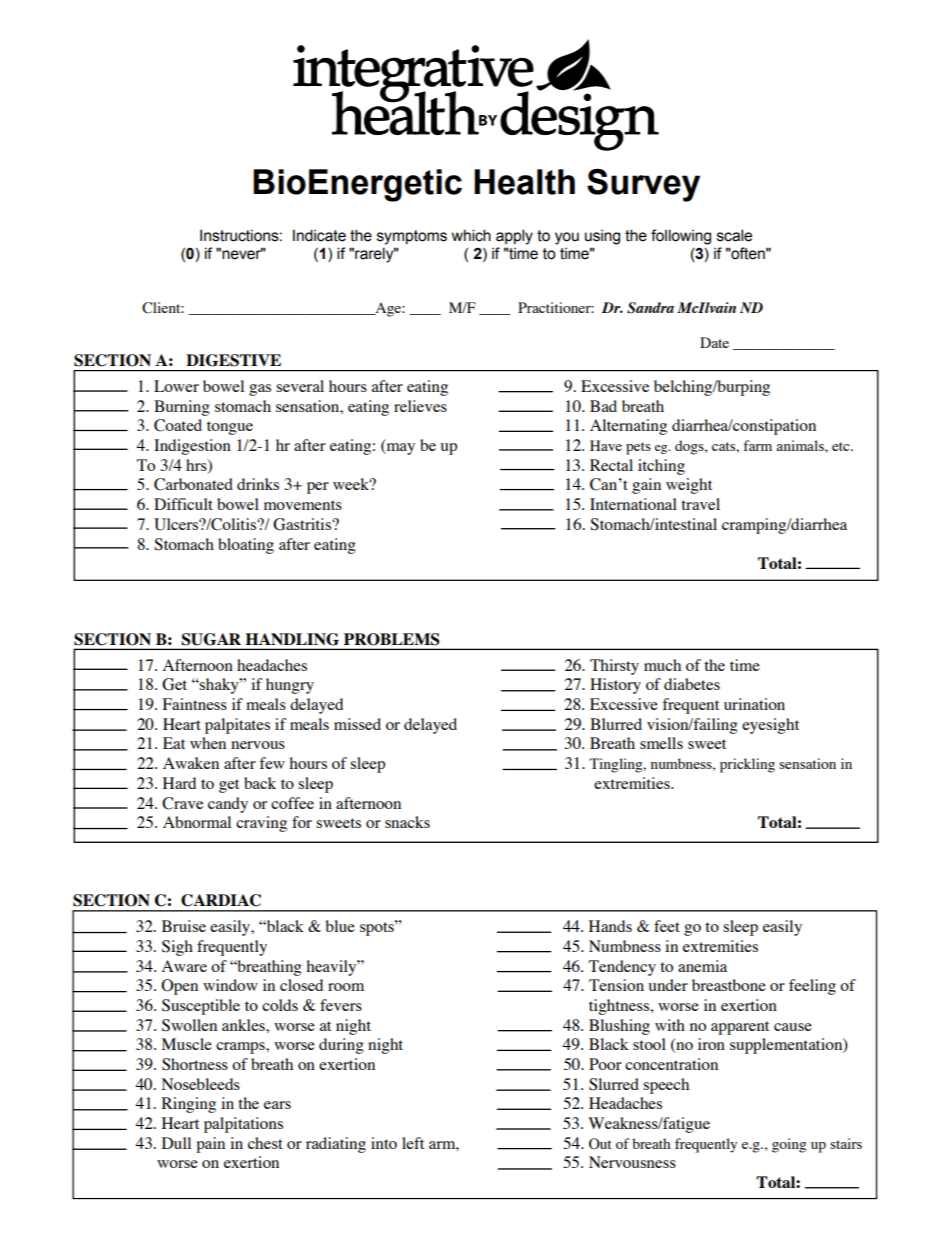  What do you see at coordinates (221, 900) in the screenshot?
I see `CARDIAC` at bounding box center [221, 900].
